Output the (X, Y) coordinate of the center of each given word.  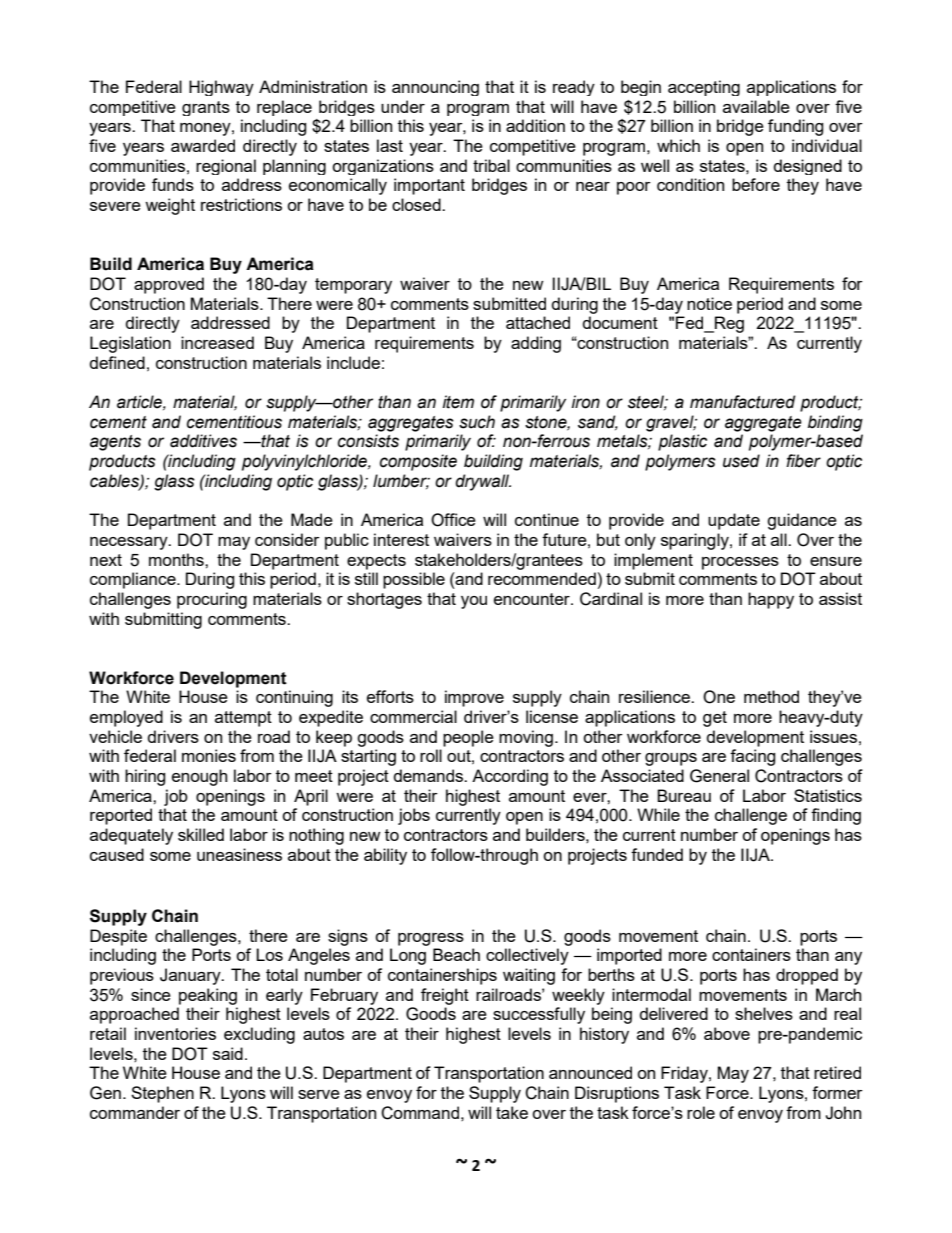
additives (203, 441)
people (468, 738)
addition (535, 125)
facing (753, 757)
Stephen (162, 1094)
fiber (803, 461)
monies (209, 755)
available (756, 106)
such (477, 422)
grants (206, 108)
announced (590, 1072)
